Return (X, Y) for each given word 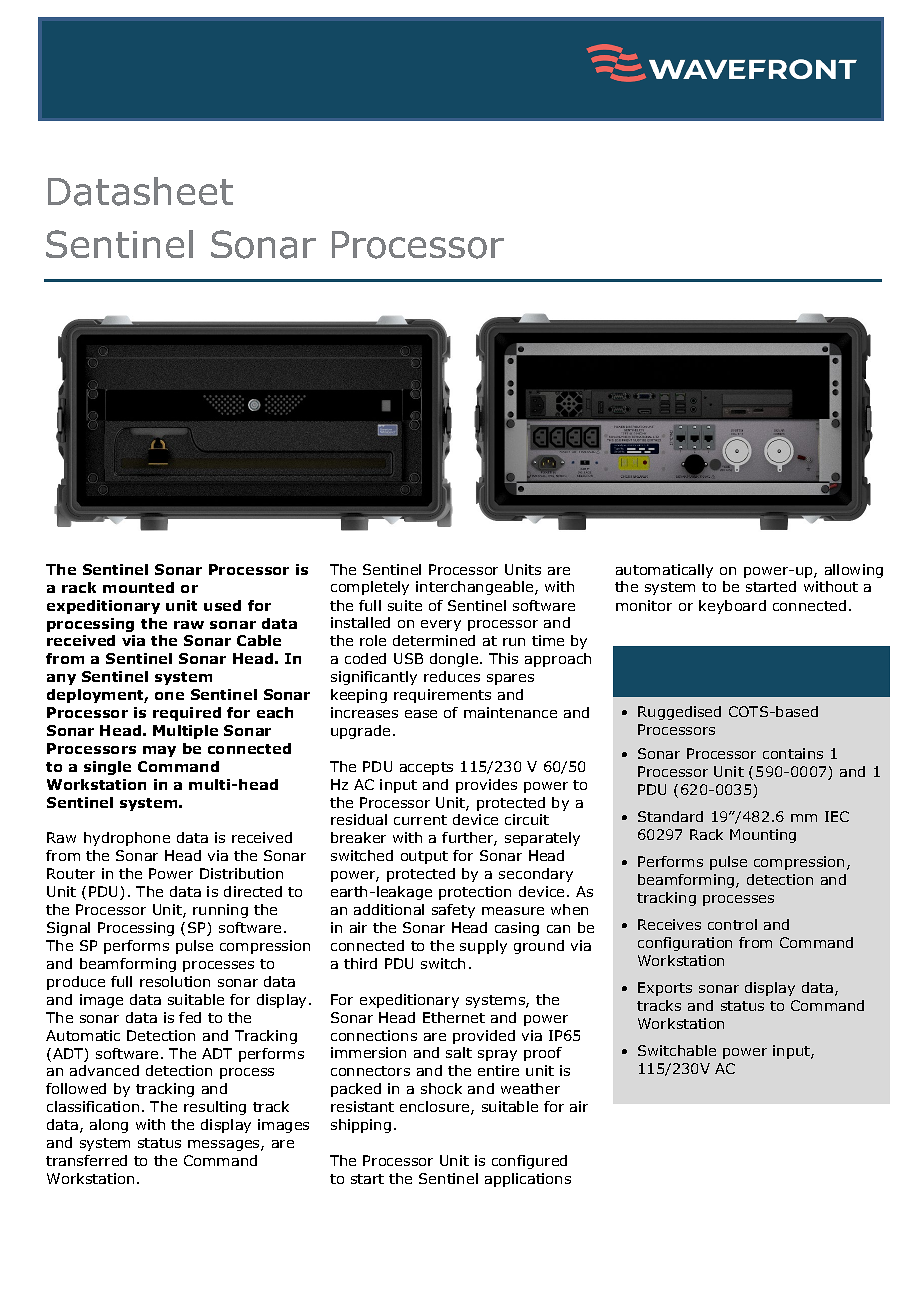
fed (190, 1017)
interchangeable (476, 588)
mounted (138, 587)
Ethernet (454, 1017)
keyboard (732, 607)
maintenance (510, 712)
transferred (86, 1160)
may (159, 751)
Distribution (241, 873)
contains (793, 753)
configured (529, 1162)
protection (475, 893)
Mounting (763, 836)
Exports (665, 989)
